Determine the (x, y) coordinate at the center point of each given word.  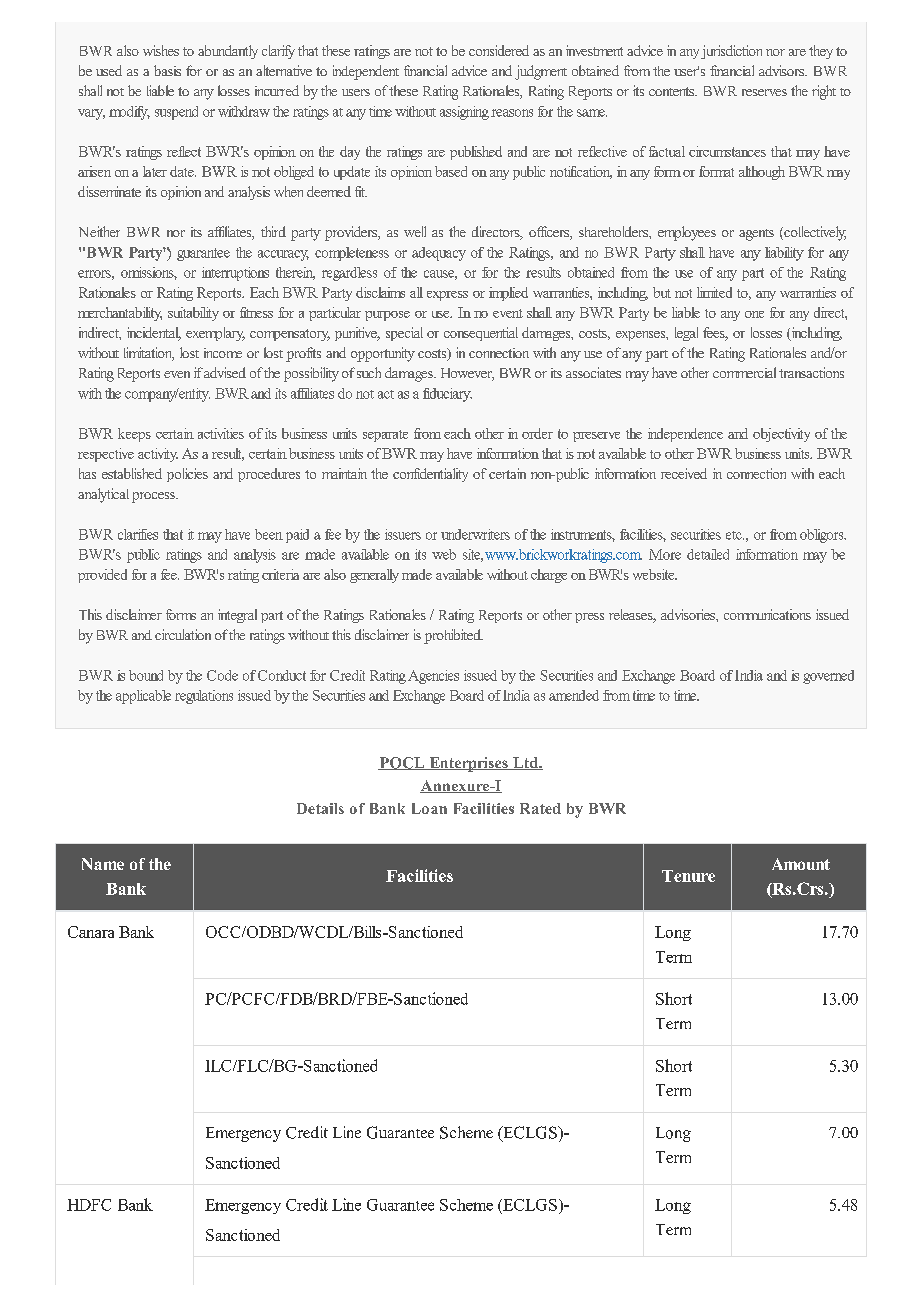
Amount (801, 864)
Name (103, 864)
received (684, 473)
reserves (764, 92)
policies (187, 475)
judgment (541, 72)
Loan (429, 808)
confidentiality (430, 475)
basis (167, 70)
